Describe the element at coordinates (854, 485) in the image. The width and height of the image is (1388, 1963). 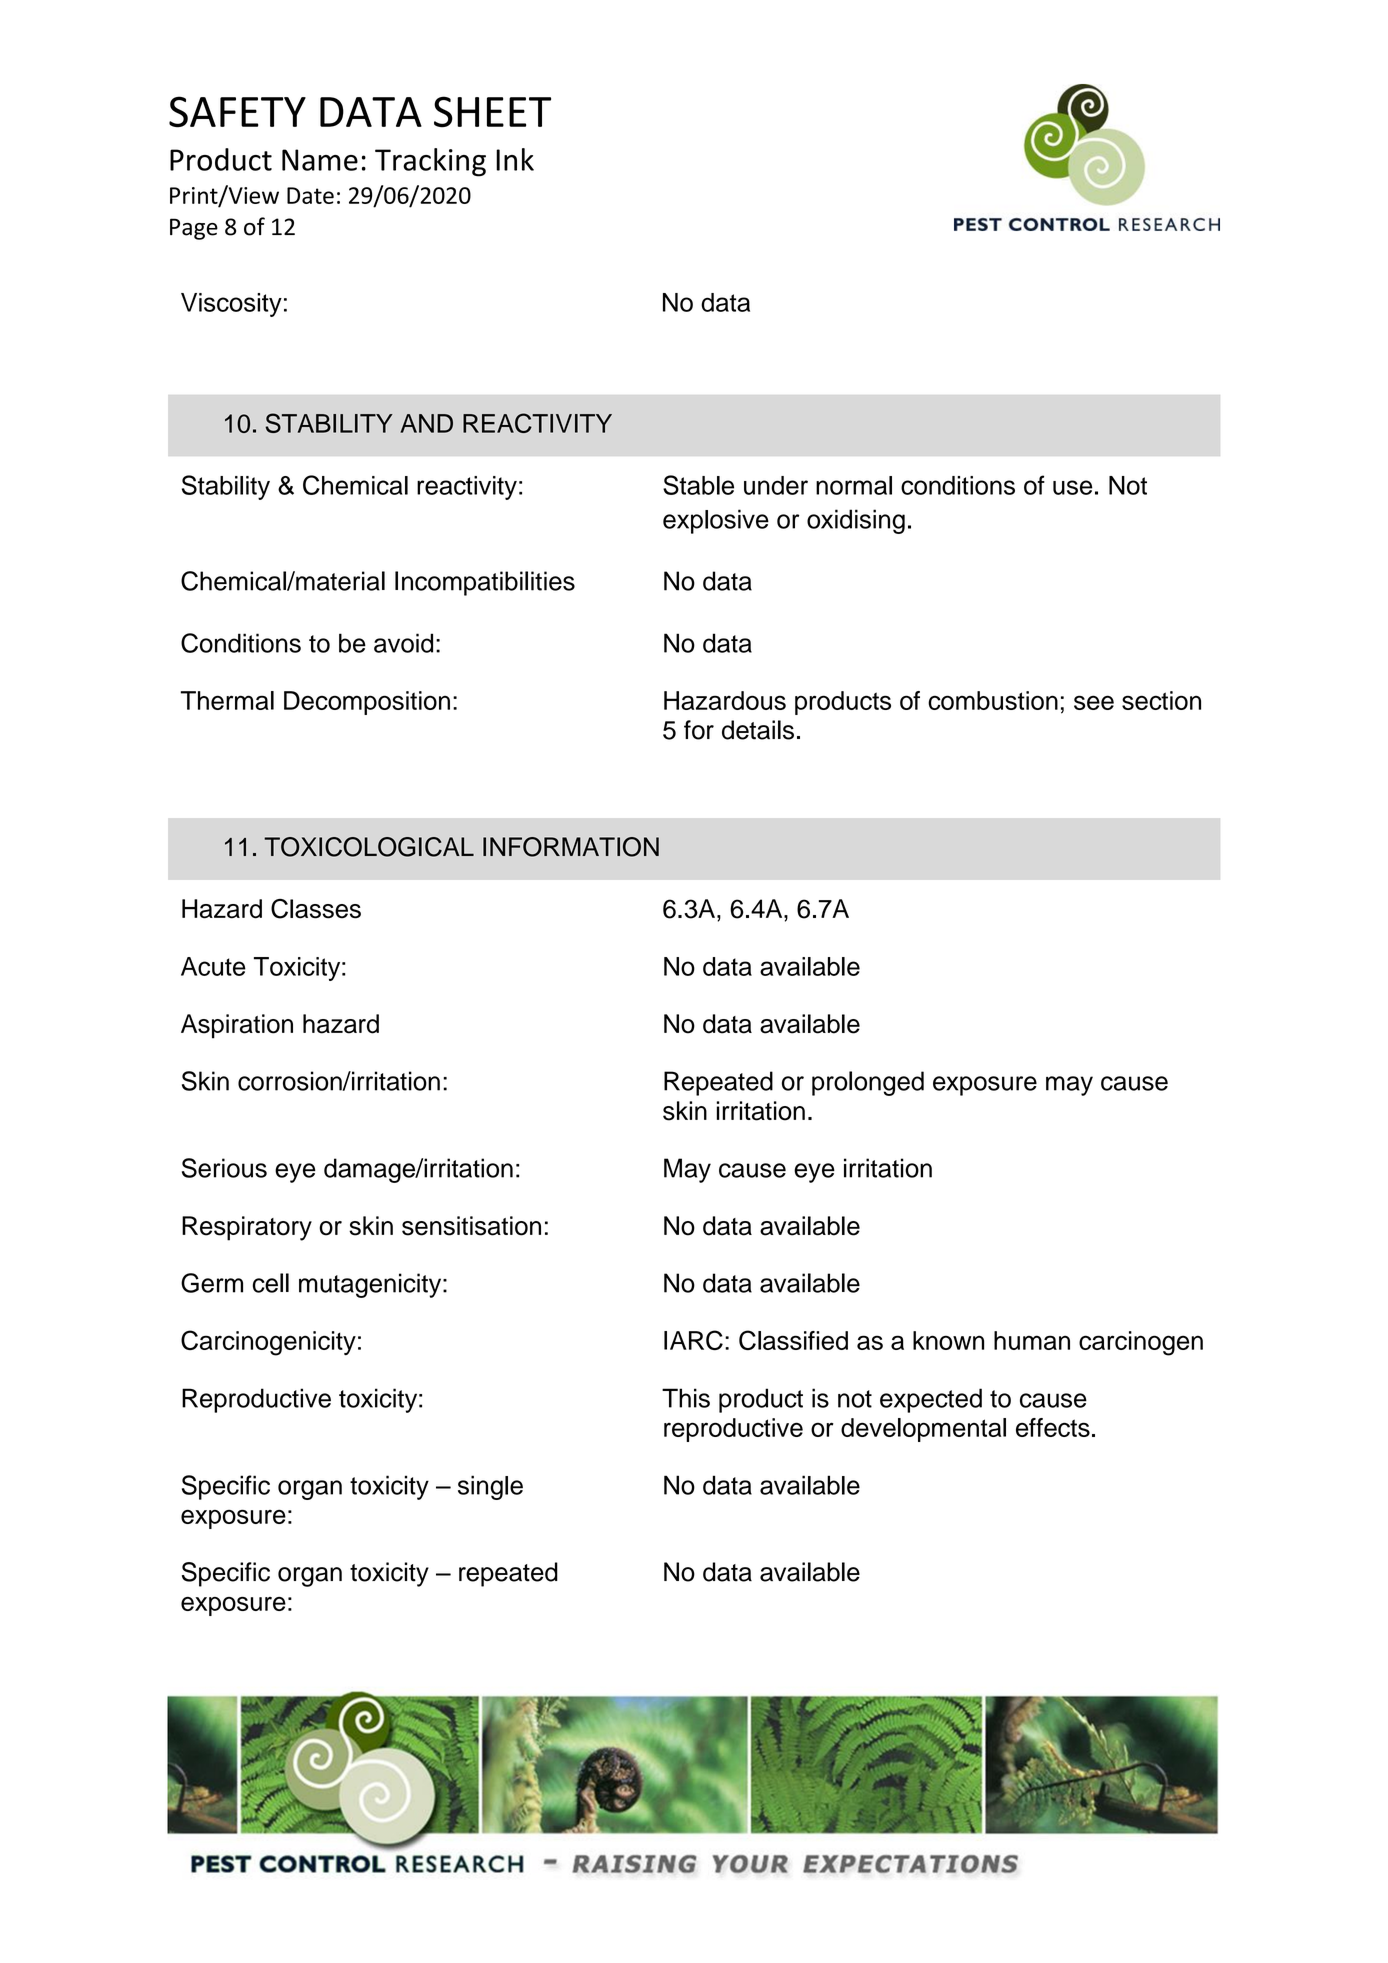
I see `normal` at that location.
